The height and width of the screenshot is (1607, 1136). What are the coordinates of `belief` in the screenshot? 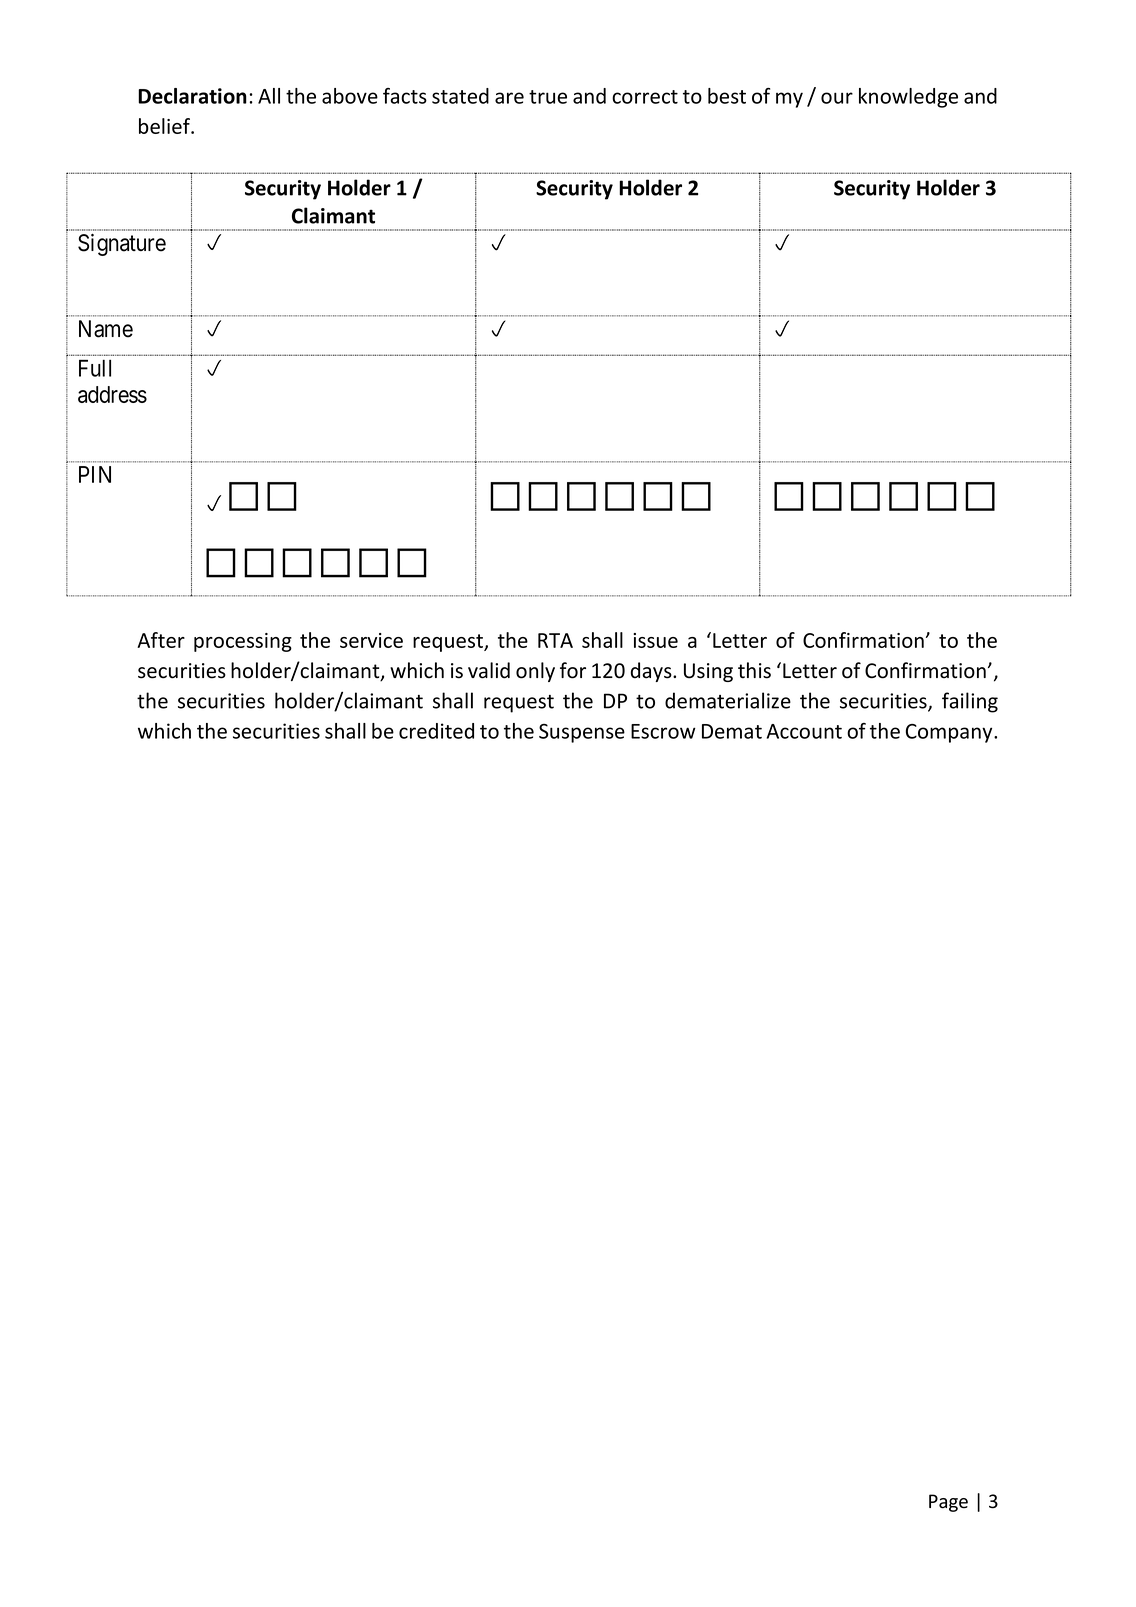 It's located at (165, 126).
